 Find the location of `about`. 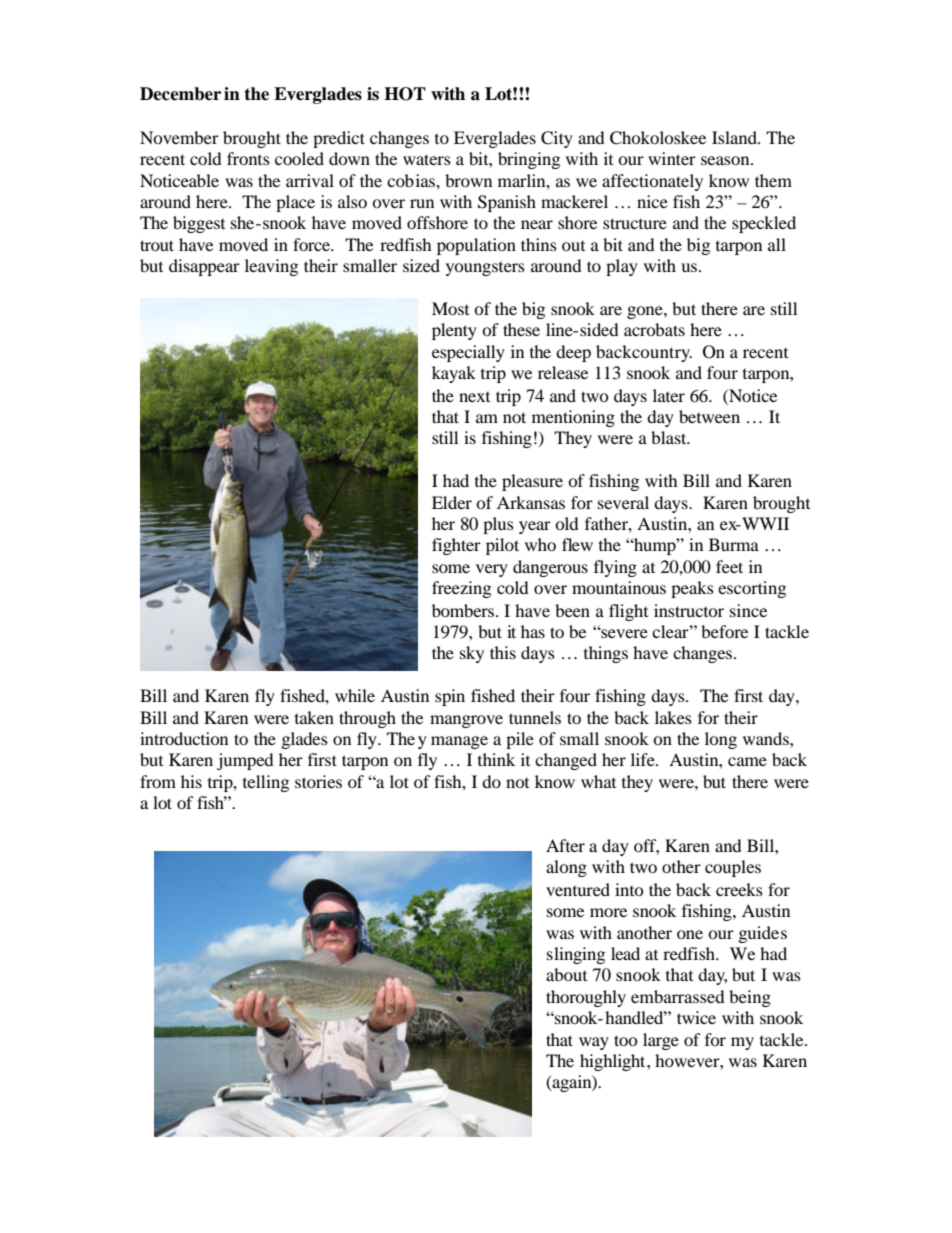

about is located at coordinates (566, 974).
